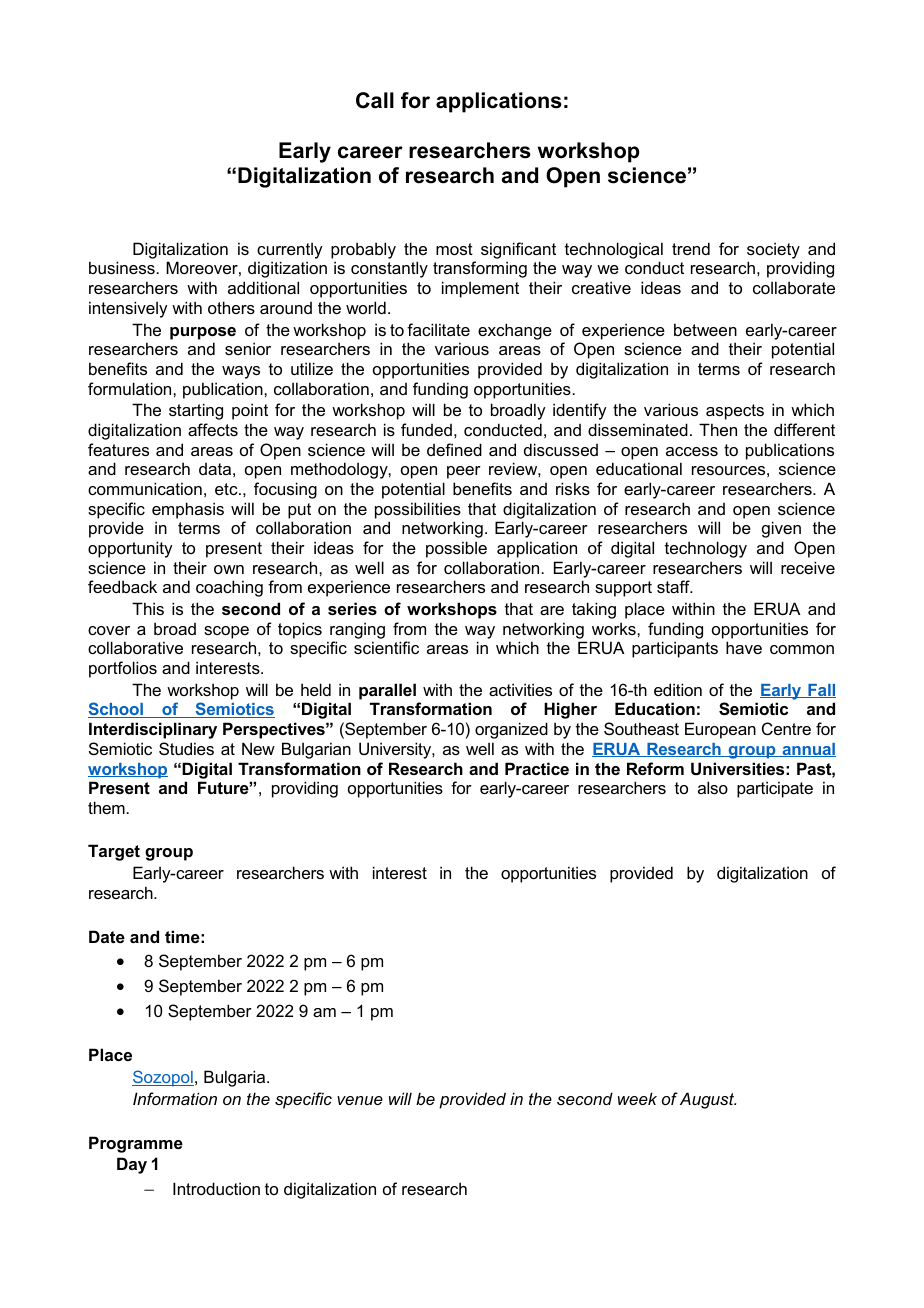  Describe the element at coordinates (691, 248) in the document. I see `trend` at that location.
